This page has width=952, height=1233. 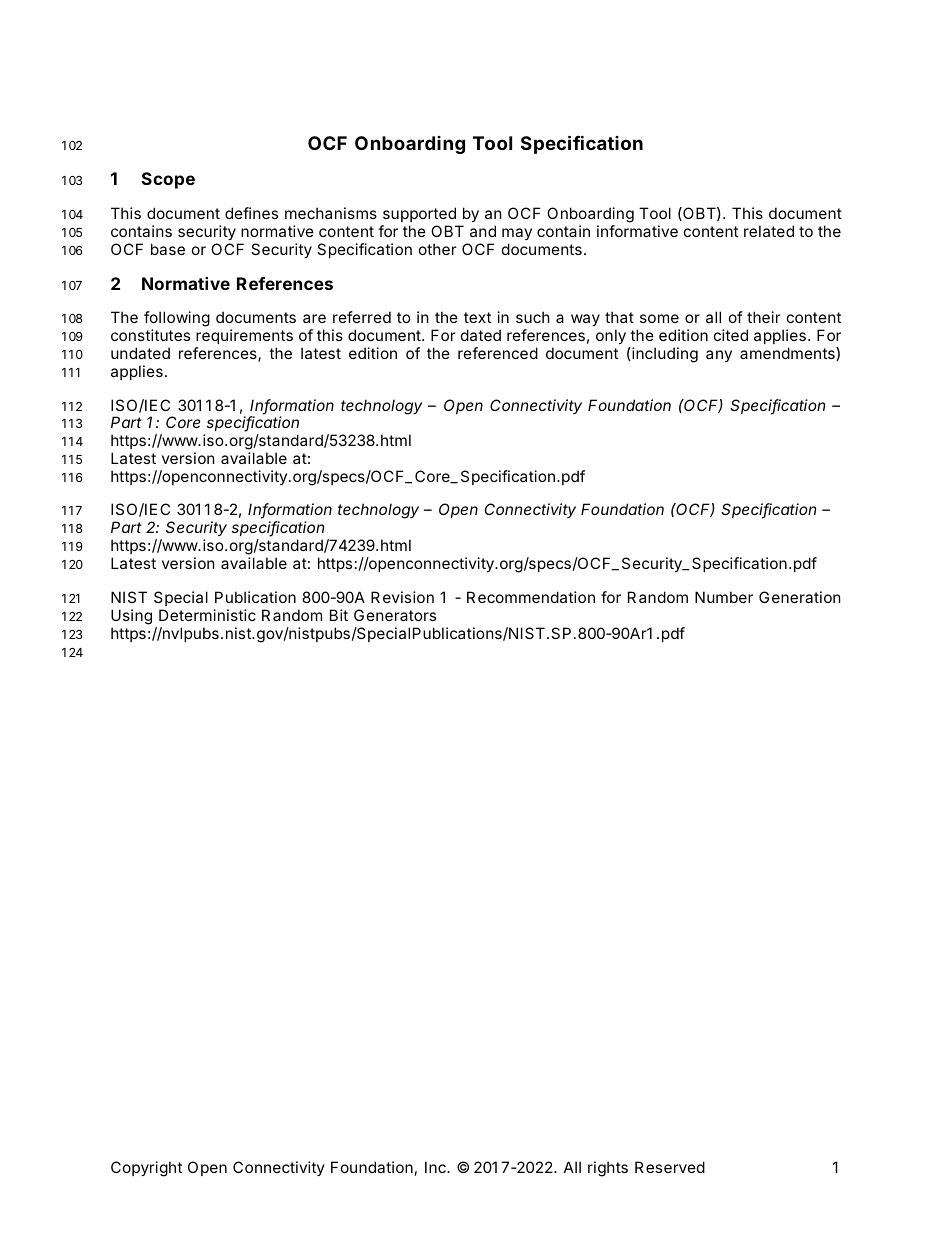 I want to click on Generators, so click(x=395, y=615).
